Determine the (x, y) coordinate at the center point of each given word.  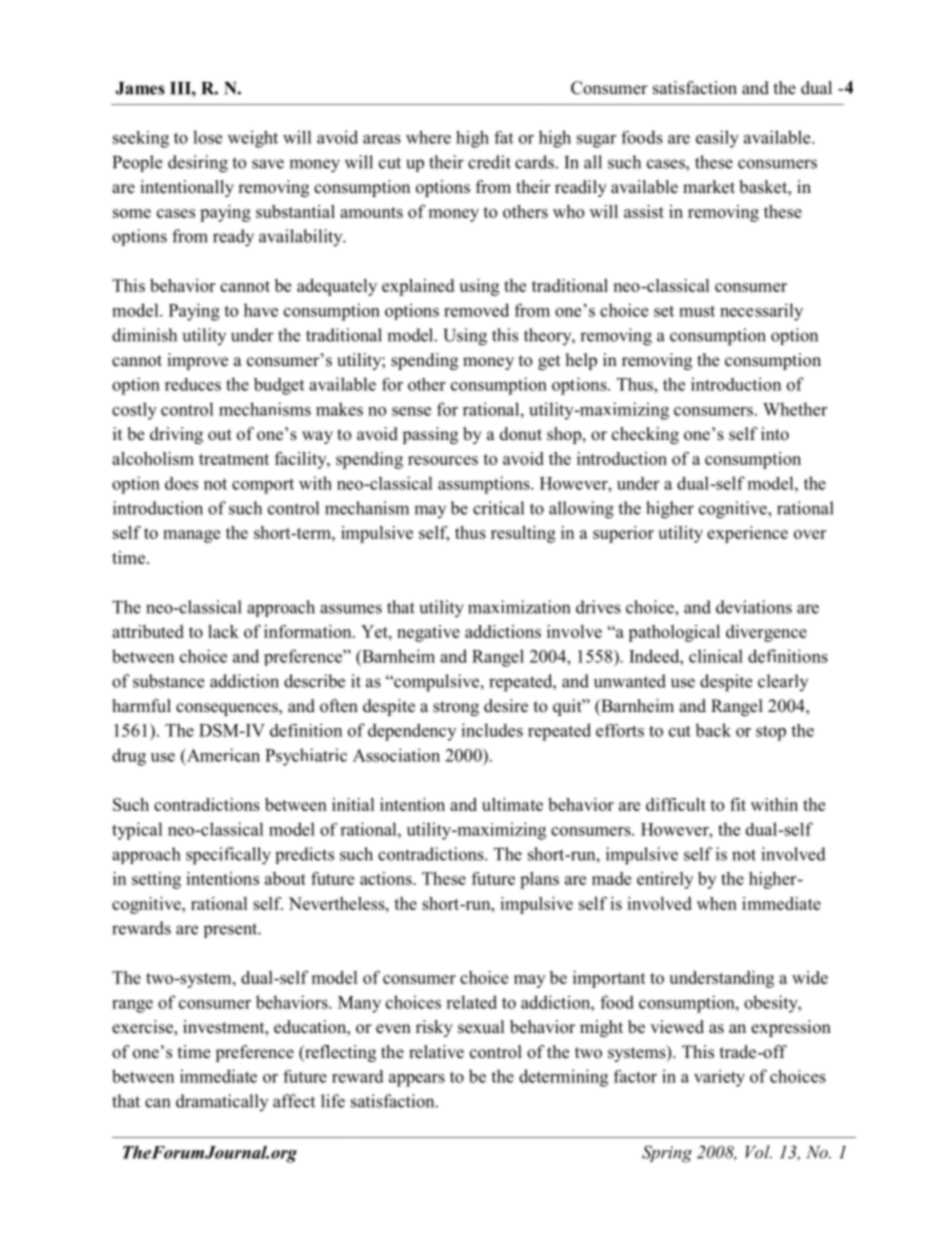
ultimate (512, 804)
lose (207, 137)
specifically (228, 856)
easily (717, 139)
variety (719, 1078)
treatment (234, 459)
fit (738, 804)
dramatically (222, 1102)
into (775, 434)
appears (417, 1080)
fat (503, 137)
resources (443, 460)
